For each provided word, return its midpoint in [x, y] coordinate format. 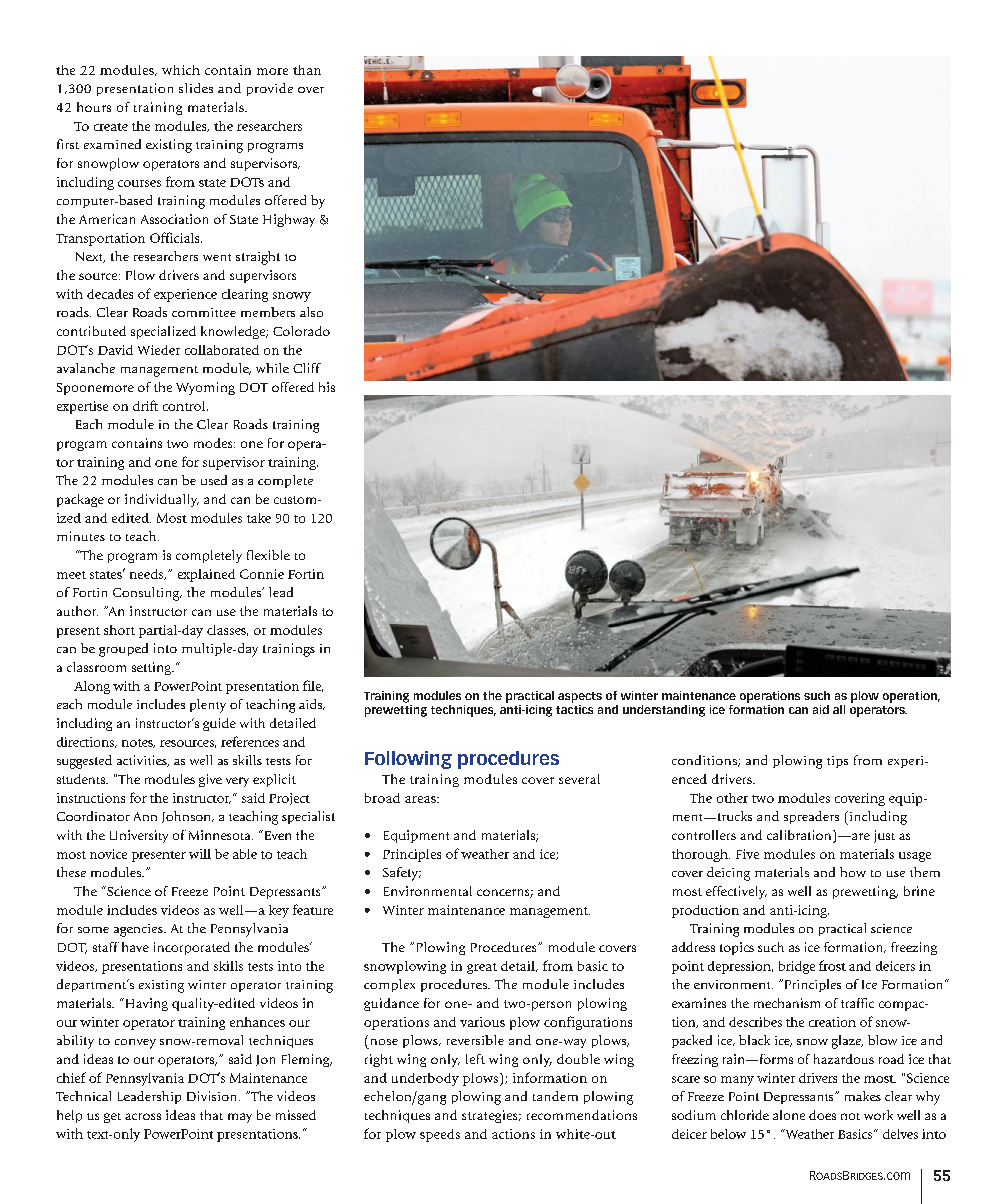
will [200, 854]
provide [270, 89]
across [143, 1116]
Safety [402, 874]
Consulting [147, 594]
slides [196, 88]
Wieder [159, 350]
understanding [664, 711]
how [853, 872]
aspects [580, 697]
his [327, 387]
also [311, 312]
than [307, 70]
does [822, 1115]
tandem [555, 1096]
